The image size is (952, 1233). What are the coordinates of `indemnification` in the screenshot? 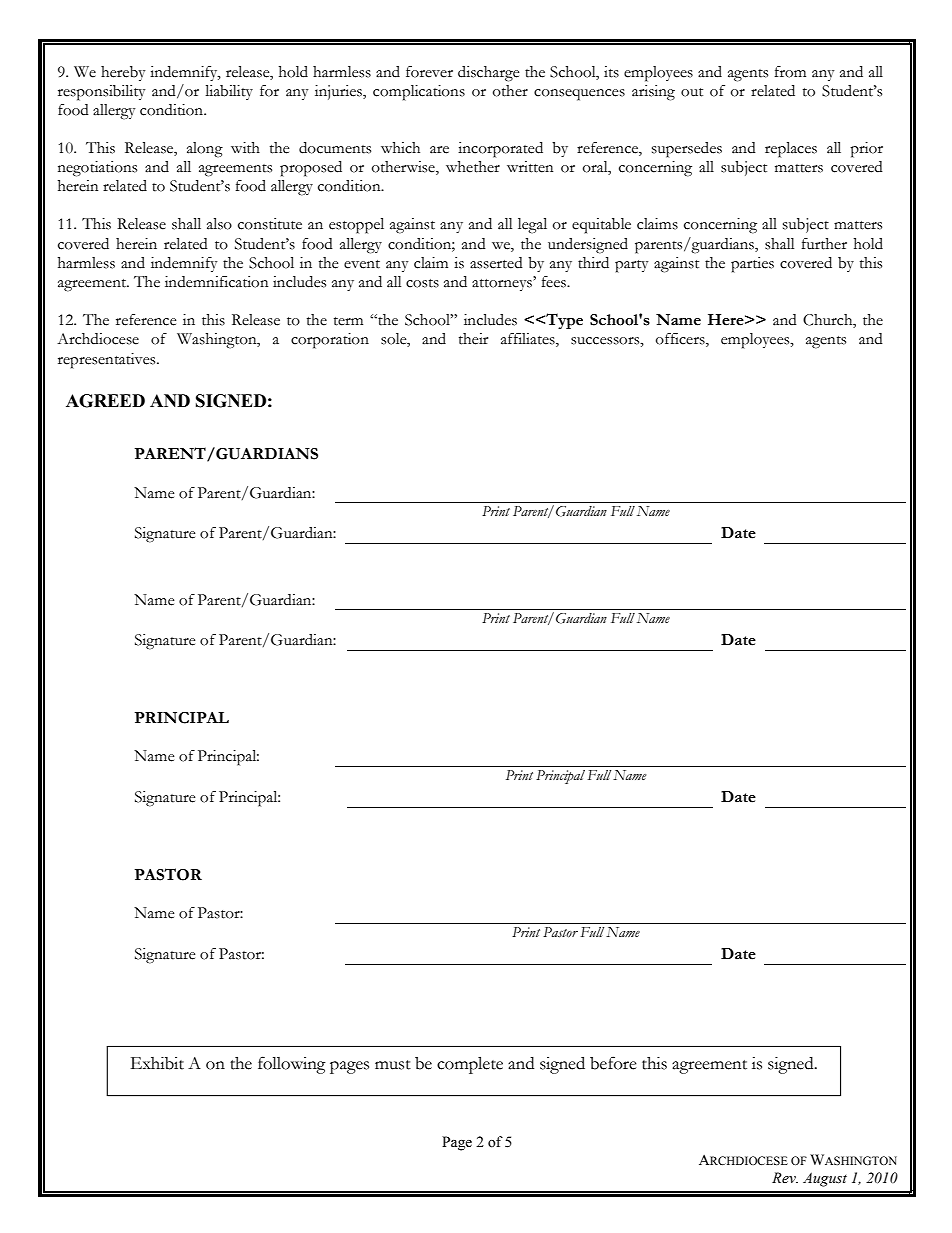 It's located at (216, 282).
